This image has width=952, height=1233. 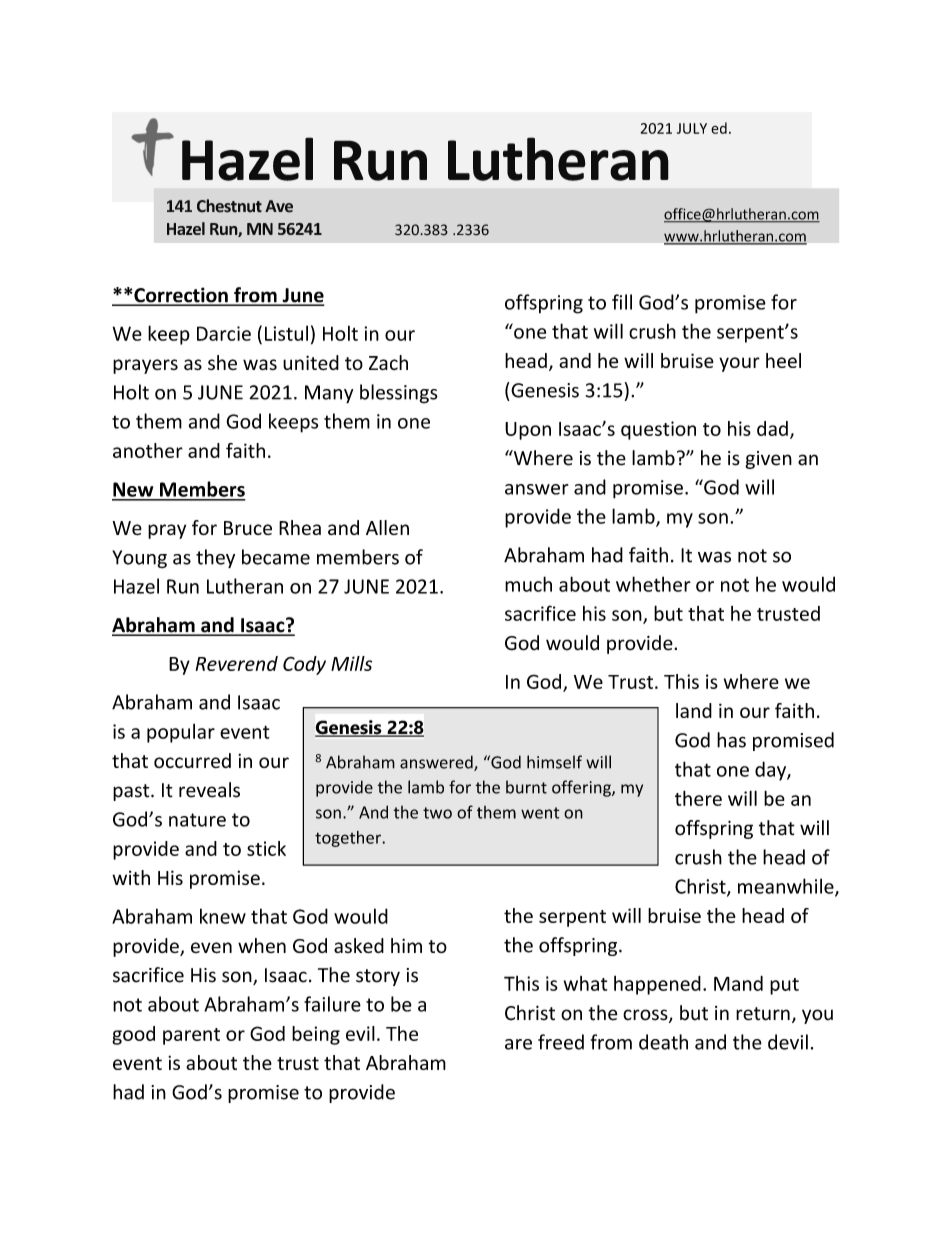 I want to click on parent, so click(x=191, y=1036).
